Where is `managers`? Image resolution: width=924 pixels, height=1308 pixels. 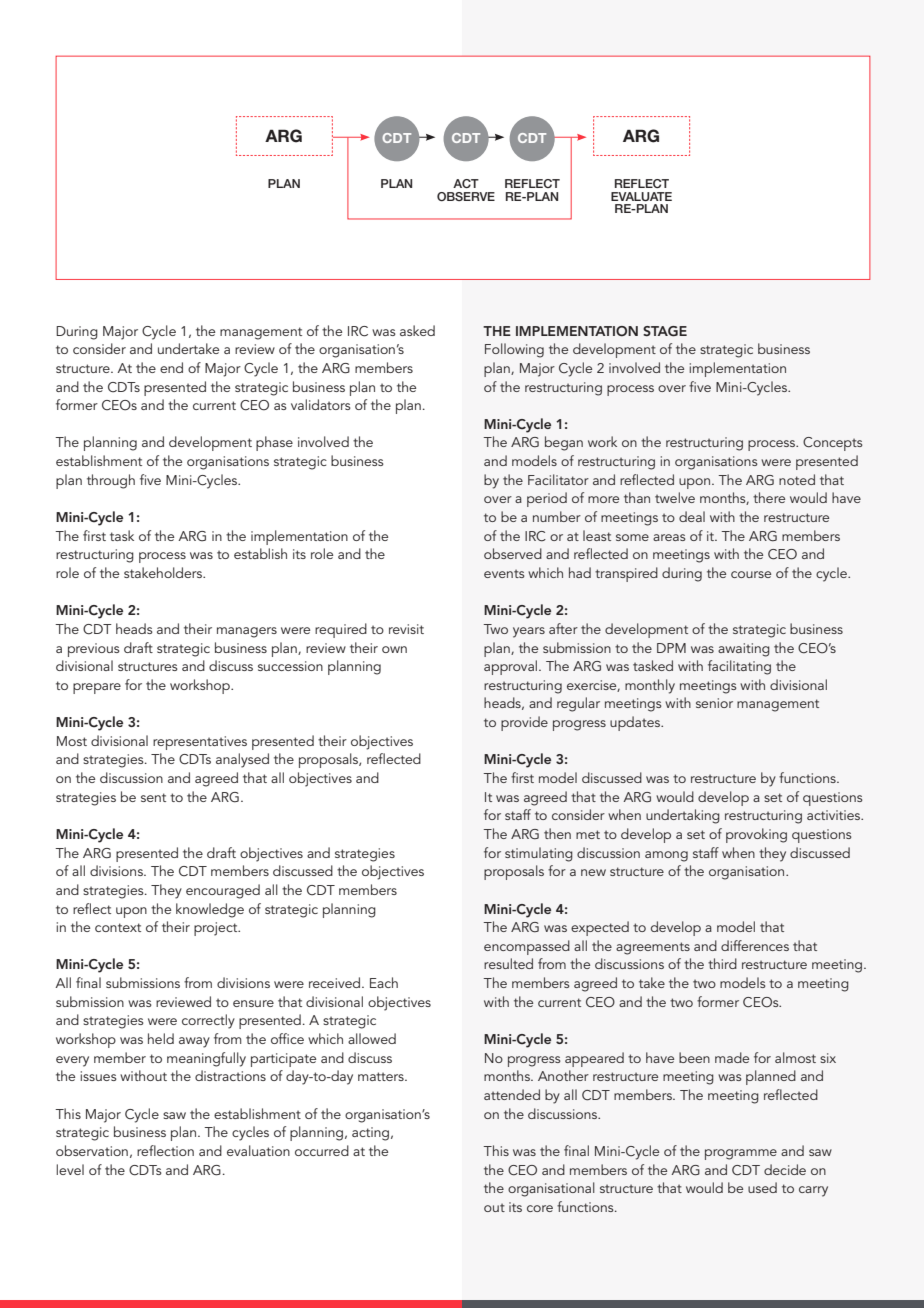 managers is located at coordinates (247, 632).
